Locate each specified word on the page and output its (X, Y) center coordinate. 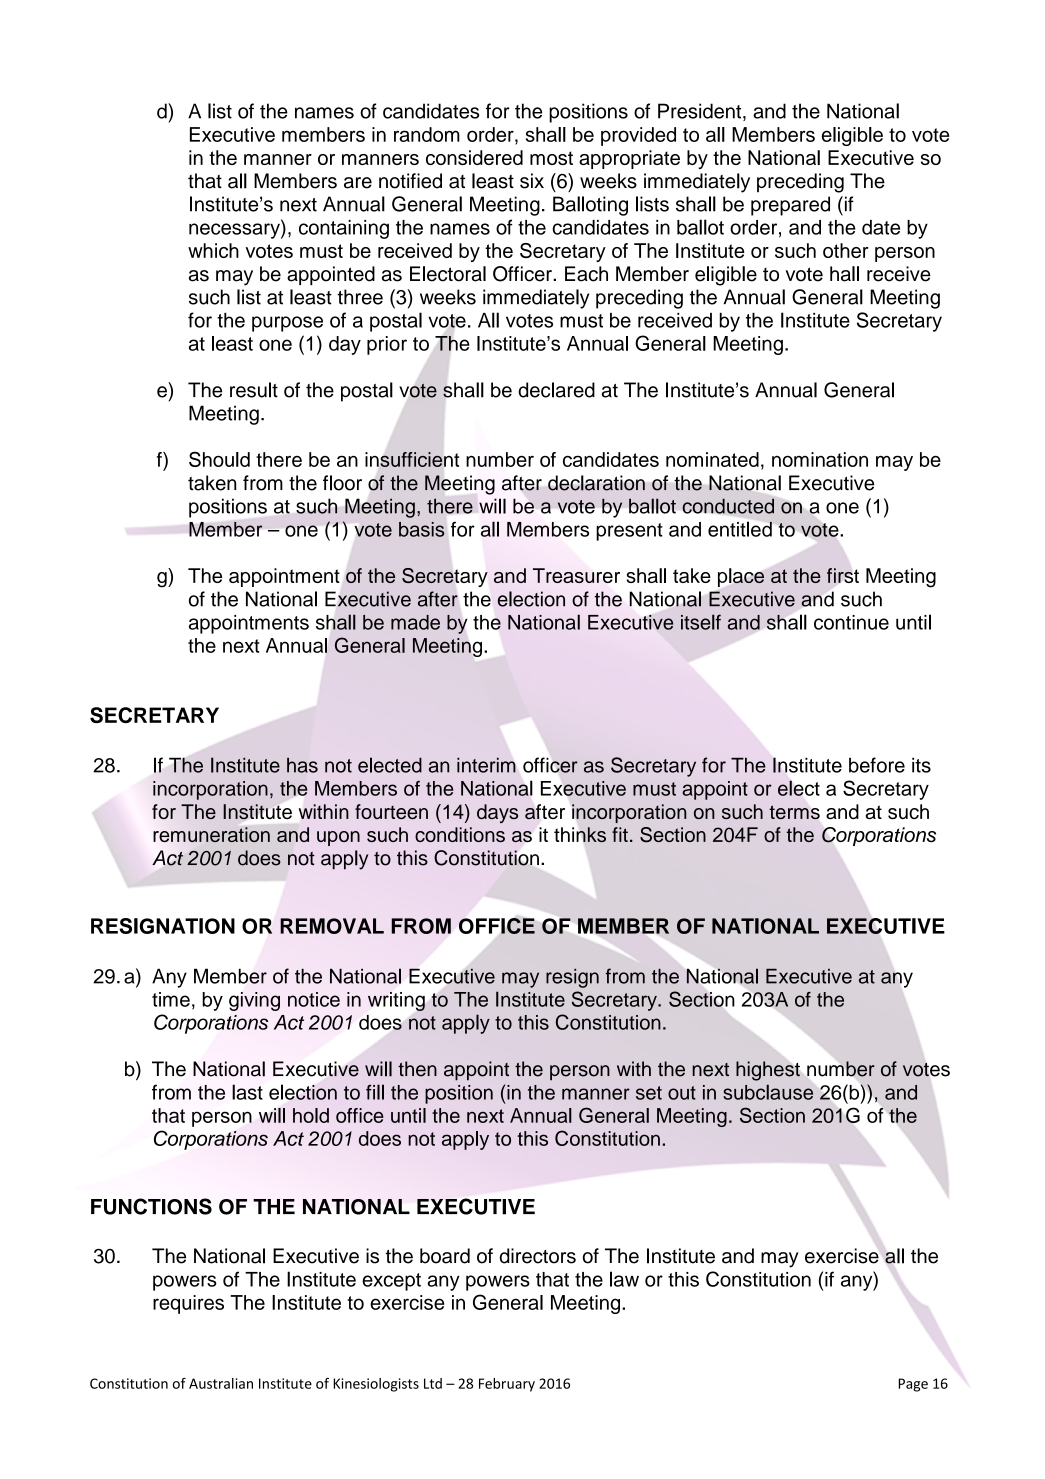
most (551, 158)
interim (486, 765)
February (507, 1385)
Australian (221, 1383)
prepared (790, 206)
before (877, 765)
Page (913, 1385)
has (302, 765)
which (213, 250)
